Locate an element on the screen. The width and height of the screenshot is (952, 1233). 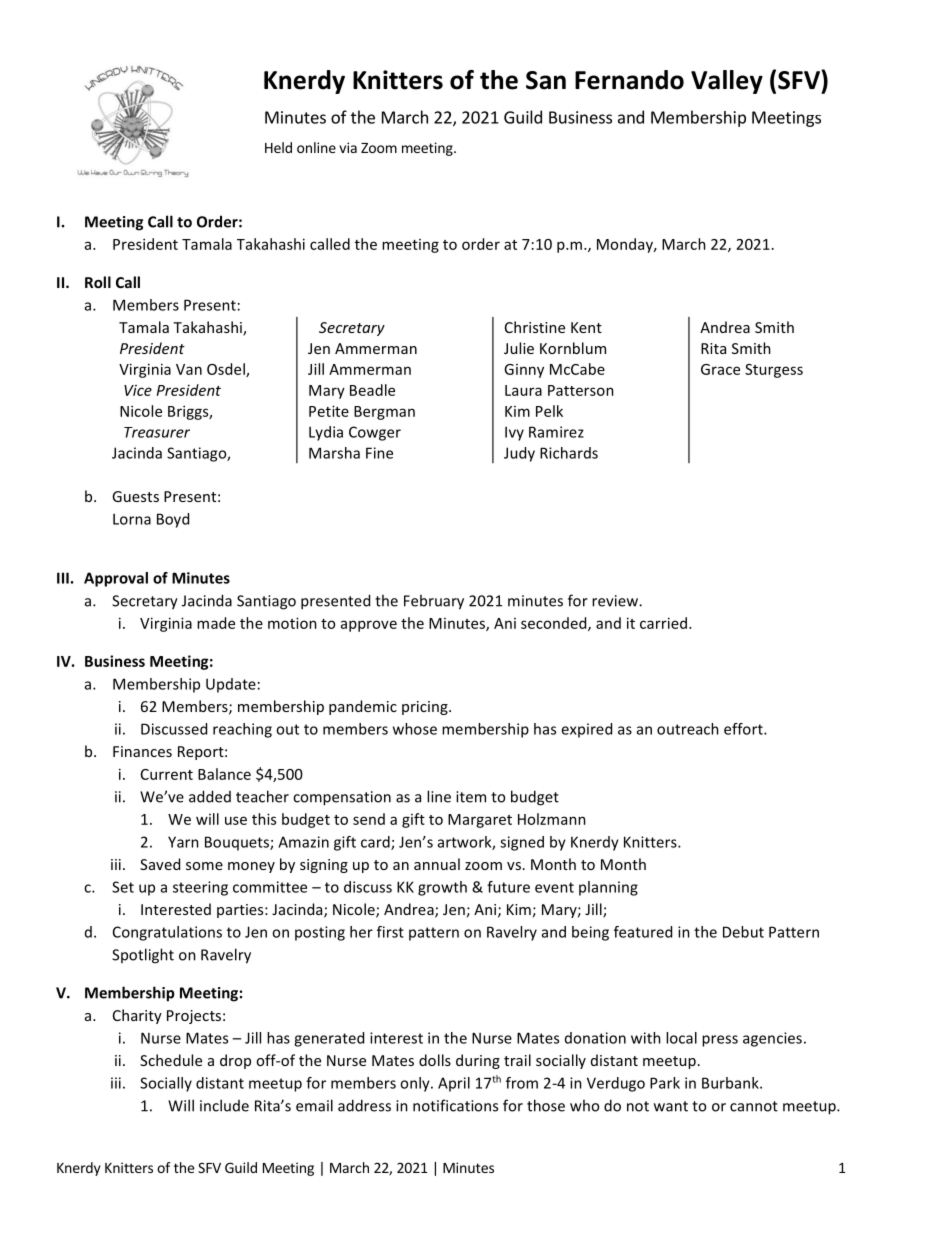
Grace is located at coordinates (720, 369).
